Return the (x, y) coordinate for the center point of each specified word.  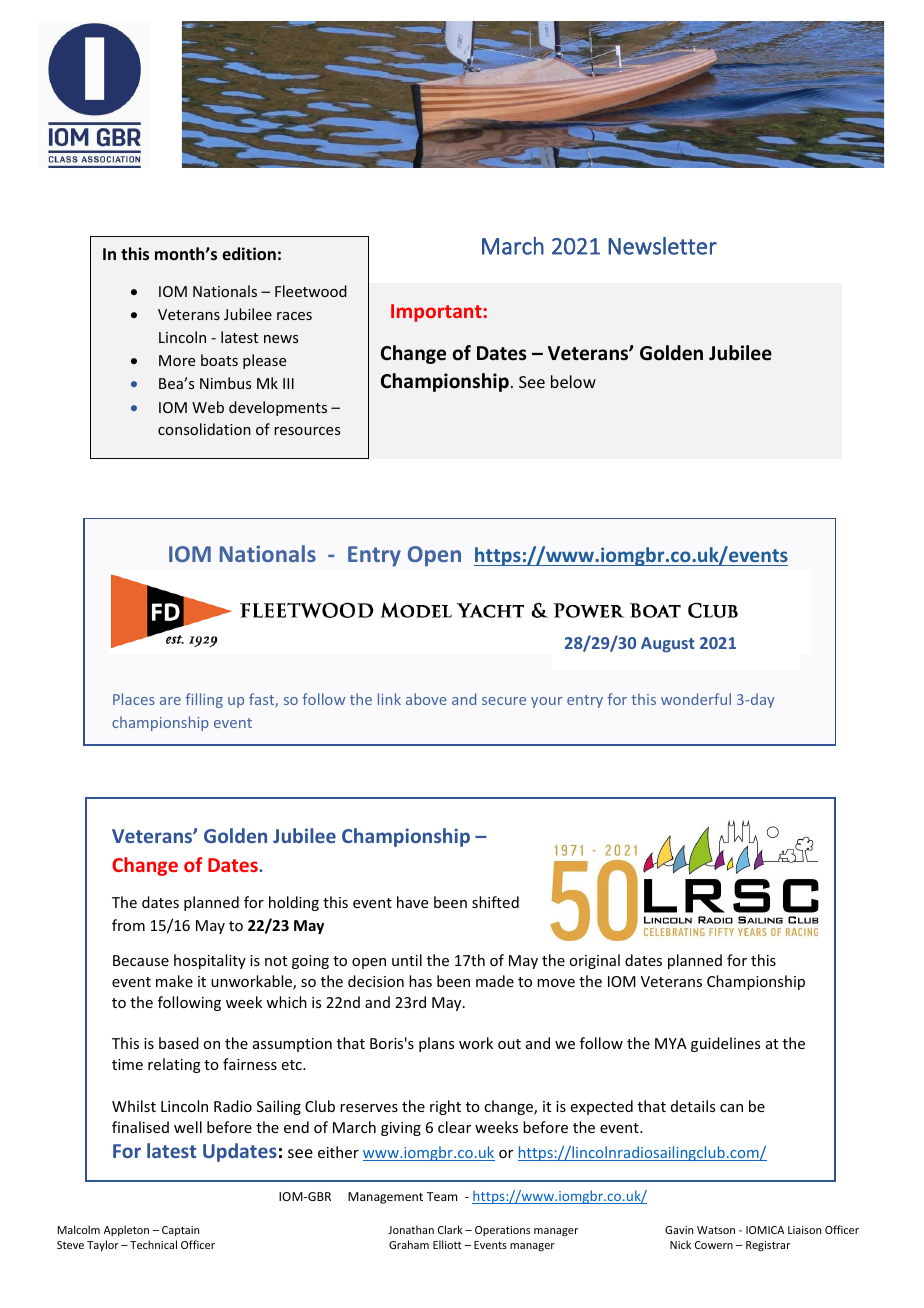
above (426, 699)
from (128, 925)
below (573, 381)
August (668, 645)
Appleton (126, 1230)
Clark (450, 1229)
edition (249, 254)
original (594, 961)
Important (436, 313)
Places (134, 699)
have (412, 902)
